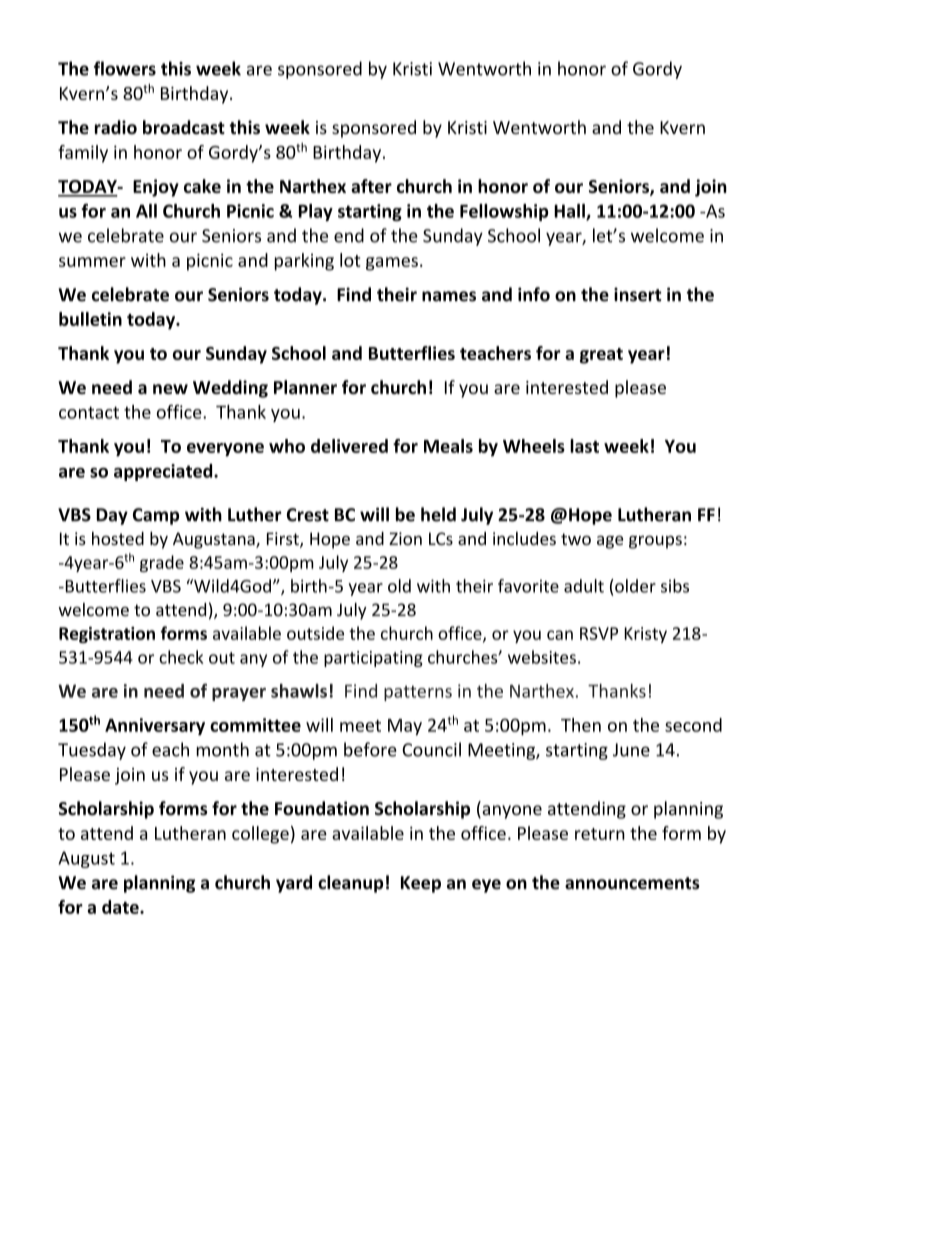 The image size is (952, 1233). I want to click on last, so click(584, 446).
